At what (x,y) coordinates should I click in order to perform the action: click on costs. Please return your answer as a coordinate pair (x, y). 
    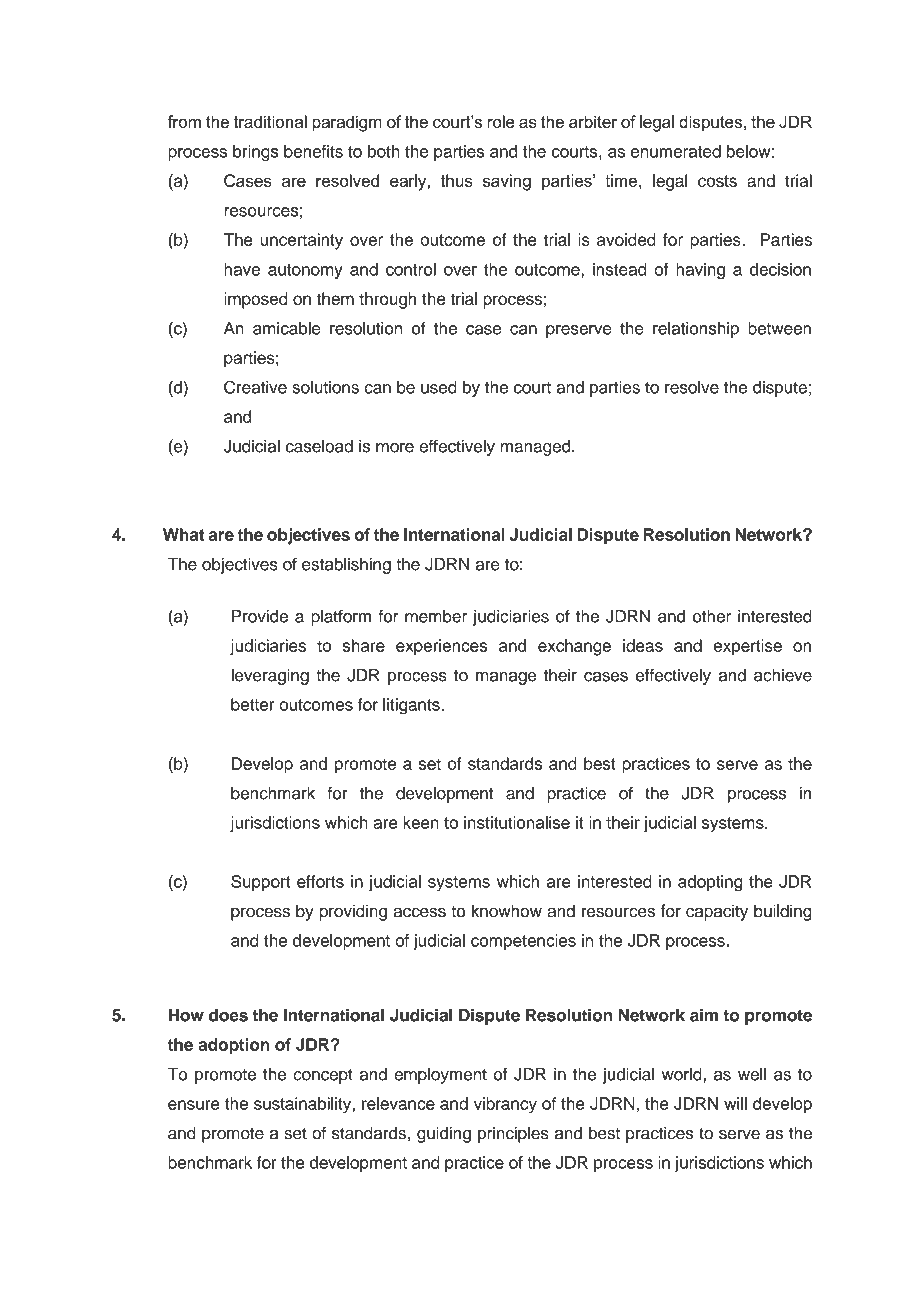
    Looking at the image, I should click on (717, 181).
